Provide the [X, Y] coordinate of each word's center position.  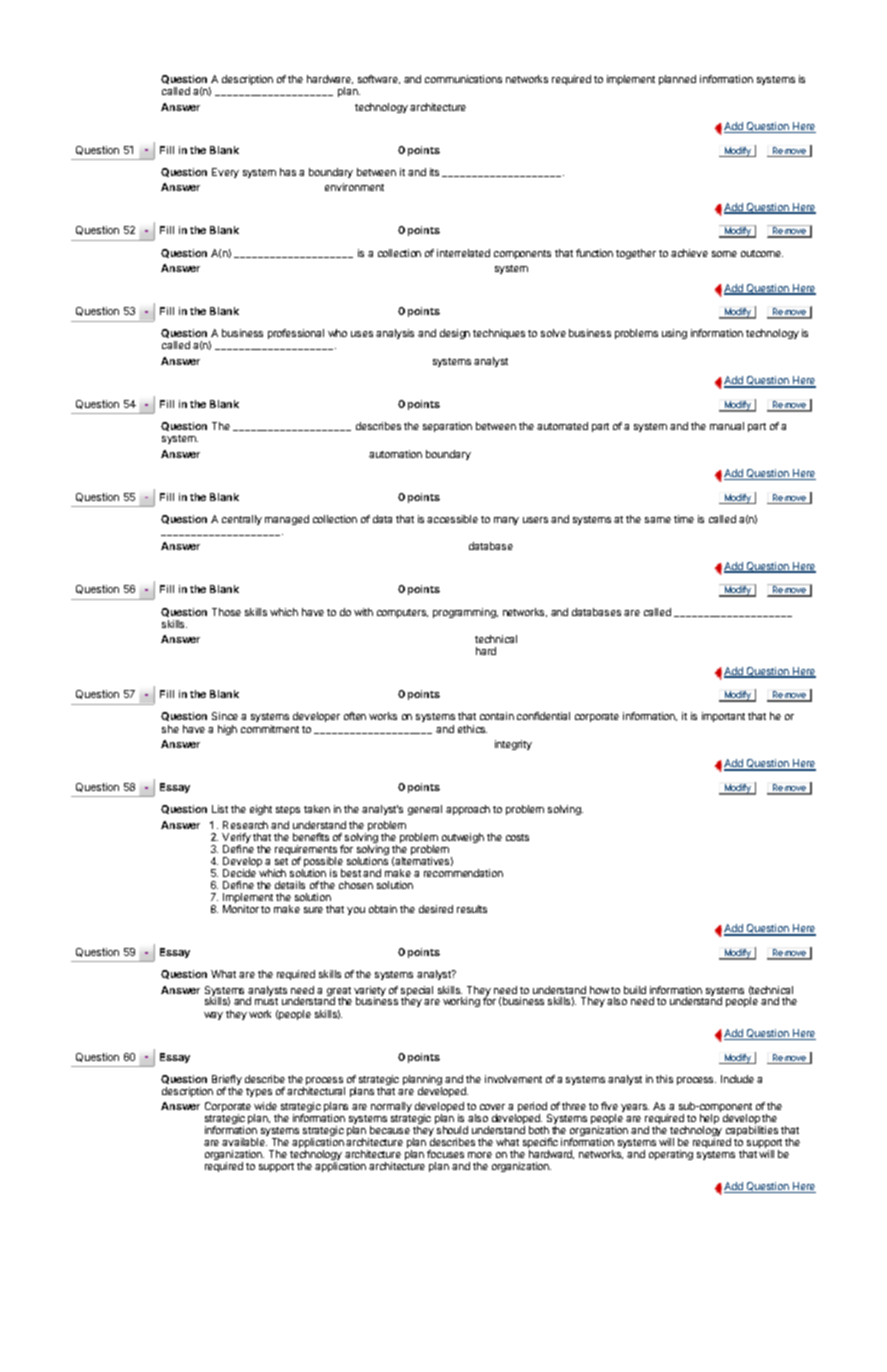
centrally [242, 520]
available [244, 1142]
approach [468, 810]
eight [261, 810]
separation [447, 427]
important [723, 717]
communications [463, 79]
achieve [689, 253]
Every [225, 173]
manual [727, 426]
